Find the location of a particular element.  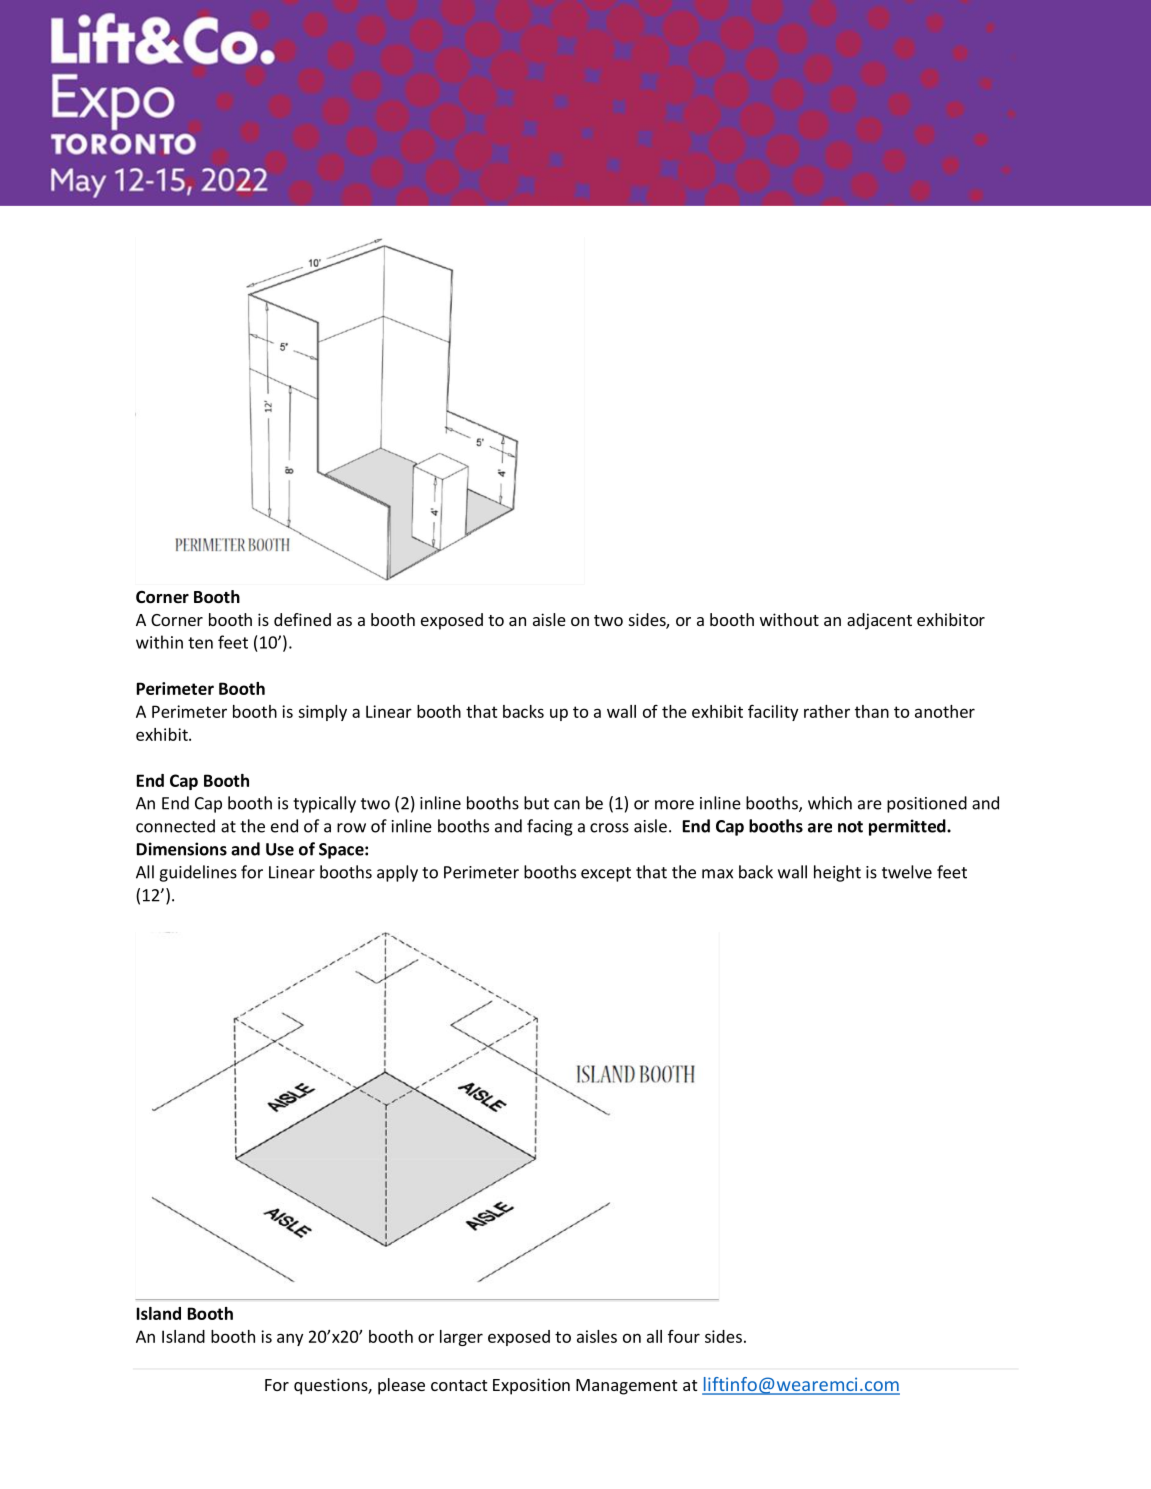

please is located at coordinates (401, 1386).
